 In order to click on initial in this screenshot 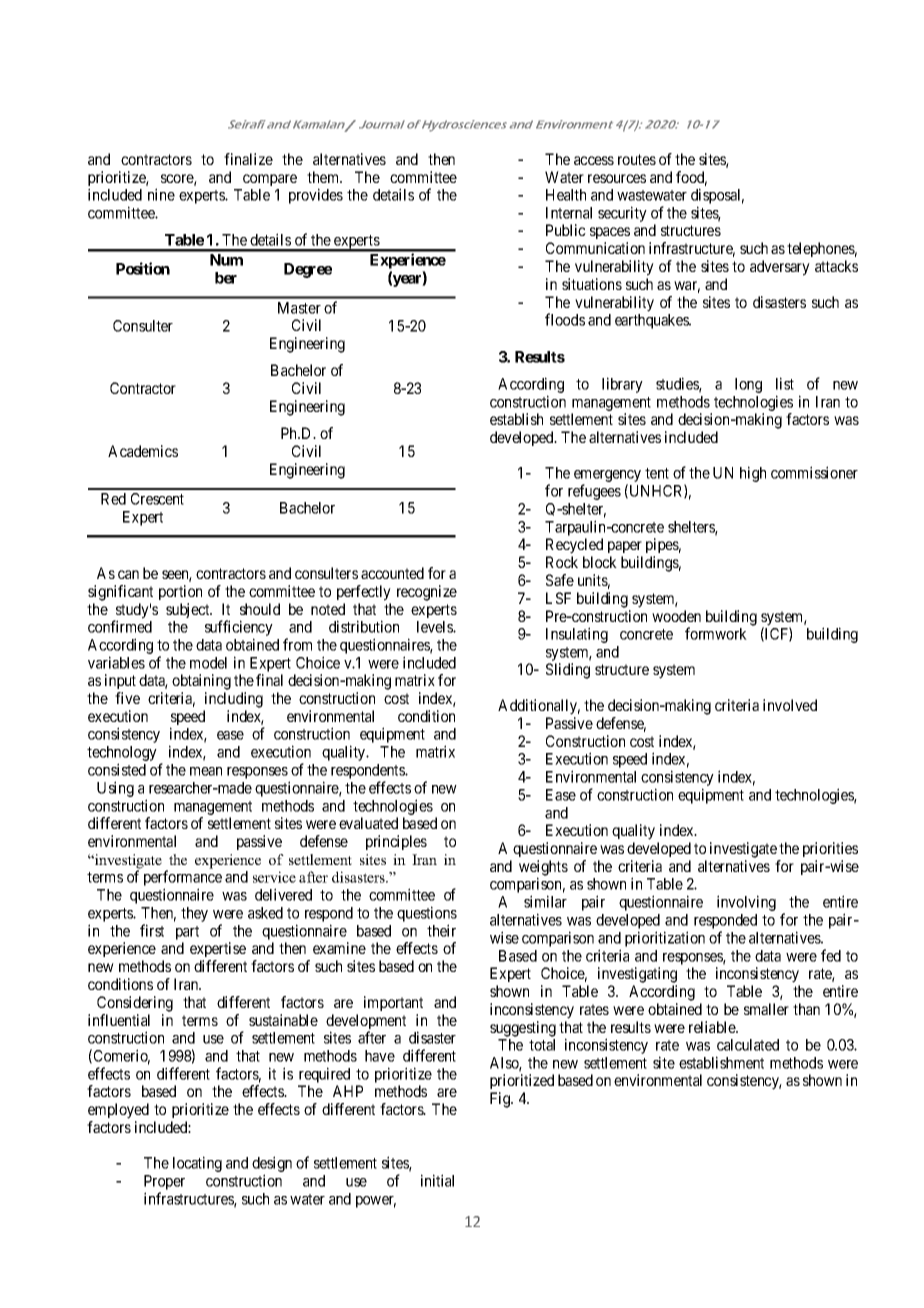, I will do `click(437, 1180)`.
